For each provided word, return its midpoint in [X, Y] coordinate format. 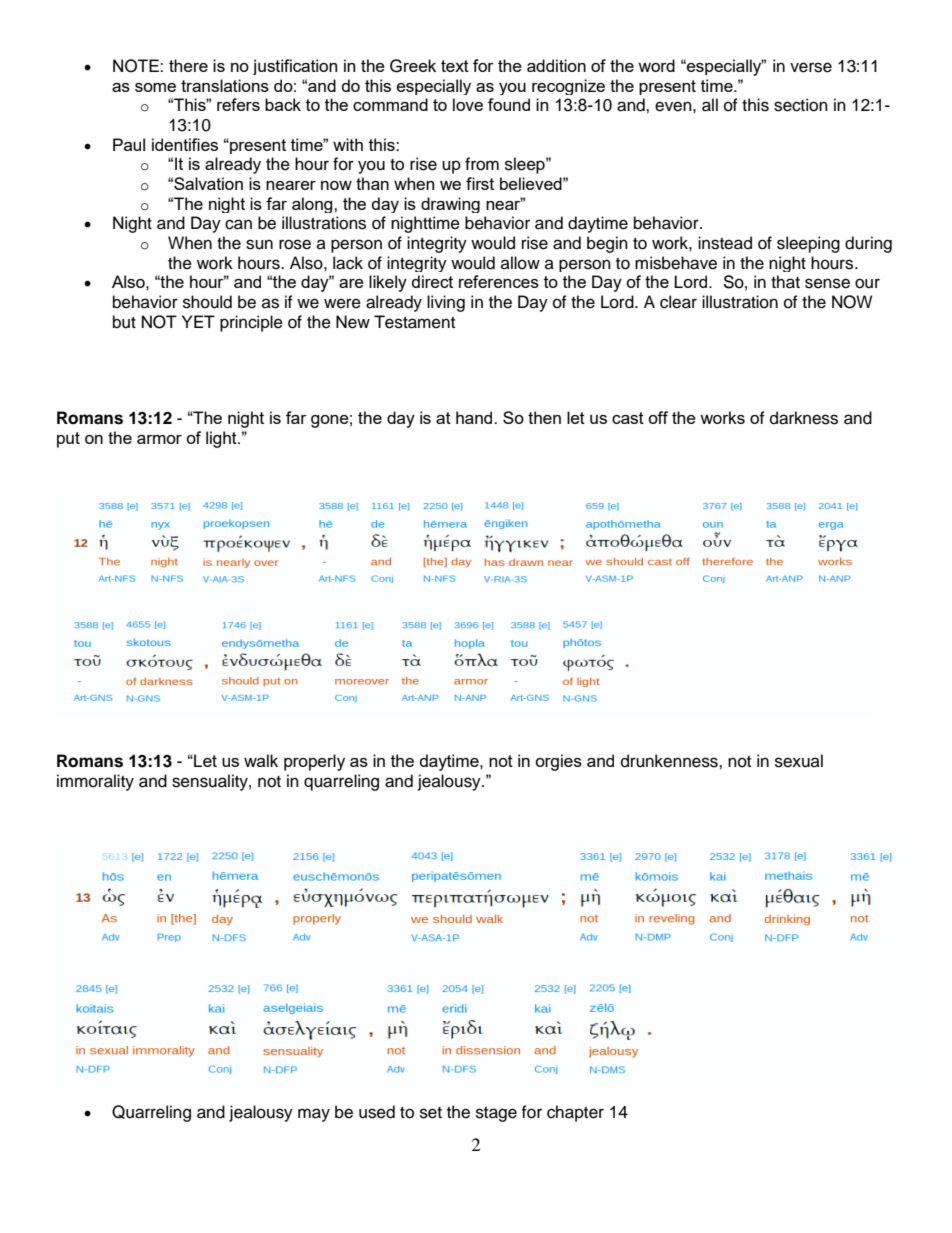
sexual [799, 761]
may [314, 1115]
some [155, 87]
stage [496, 1114]
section [801, 105]
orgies [558, 762]
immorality [95, 782]
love [468, 104]
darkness [804, 418]
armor [159, 439]
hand [475, 417]
